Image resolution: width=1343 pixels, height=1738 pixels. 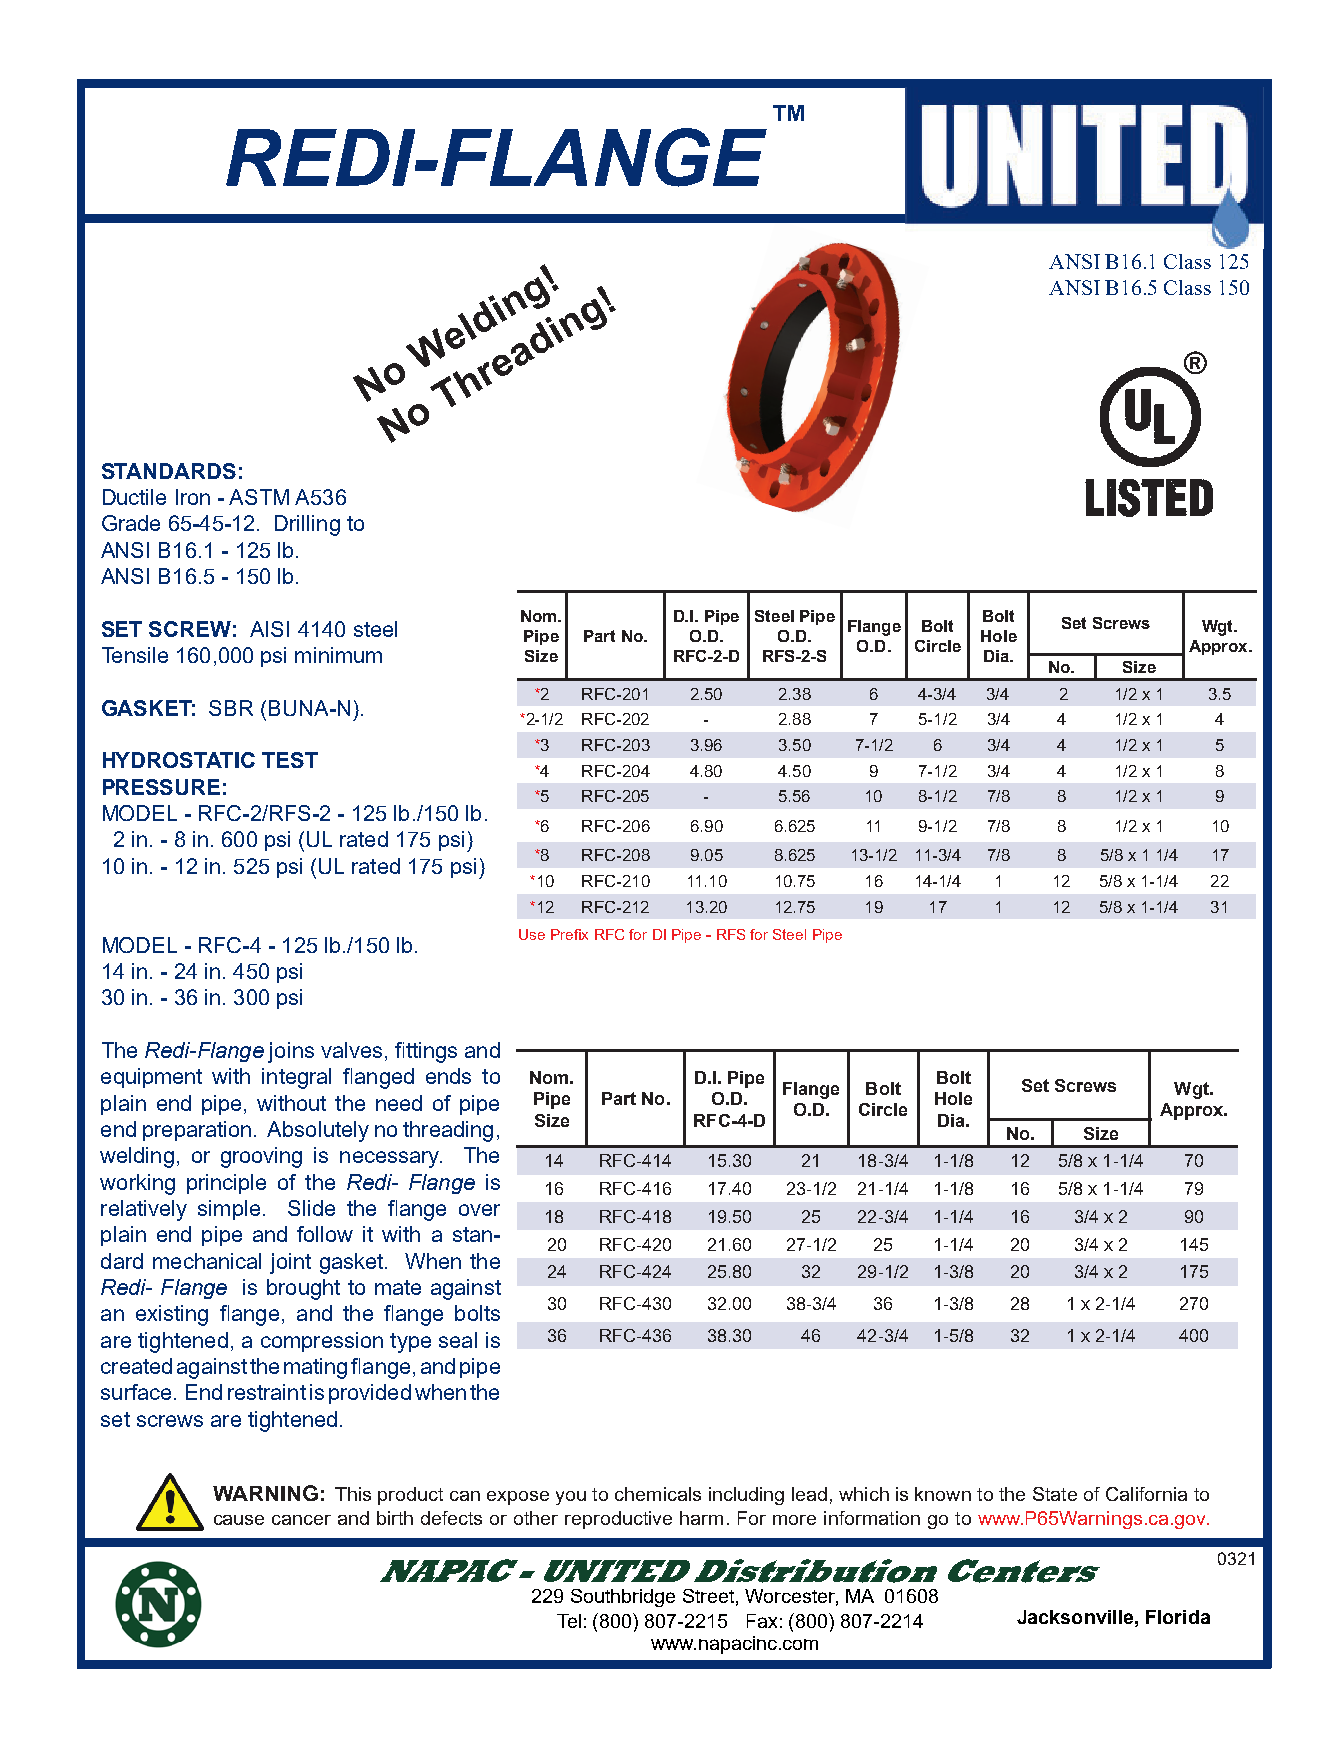 I want to click on joins, so click(x=291, y=1052).
